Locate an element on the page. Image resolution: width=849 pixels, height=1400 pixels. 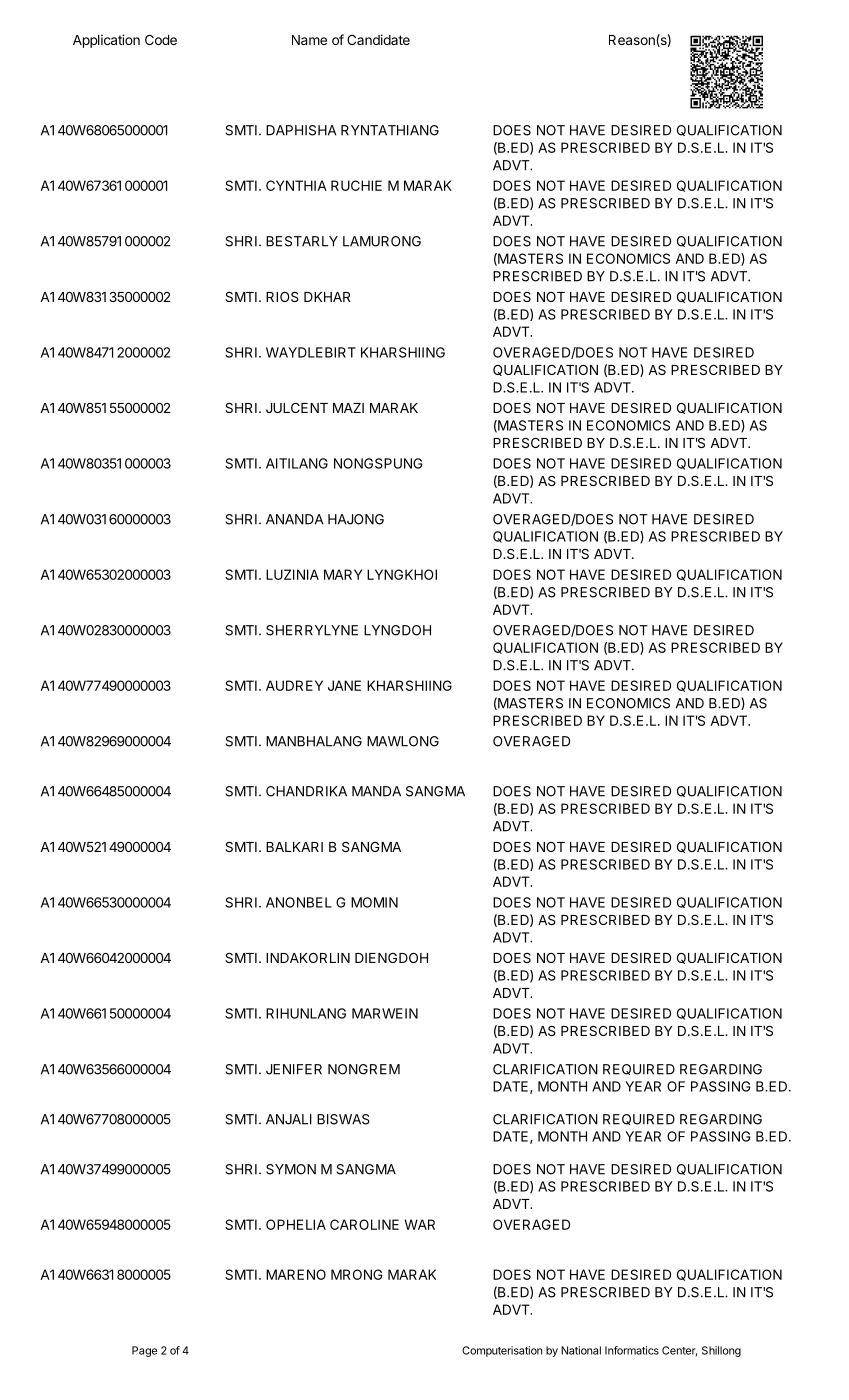
CYNTHIA is located at coordinates (296, 185).
